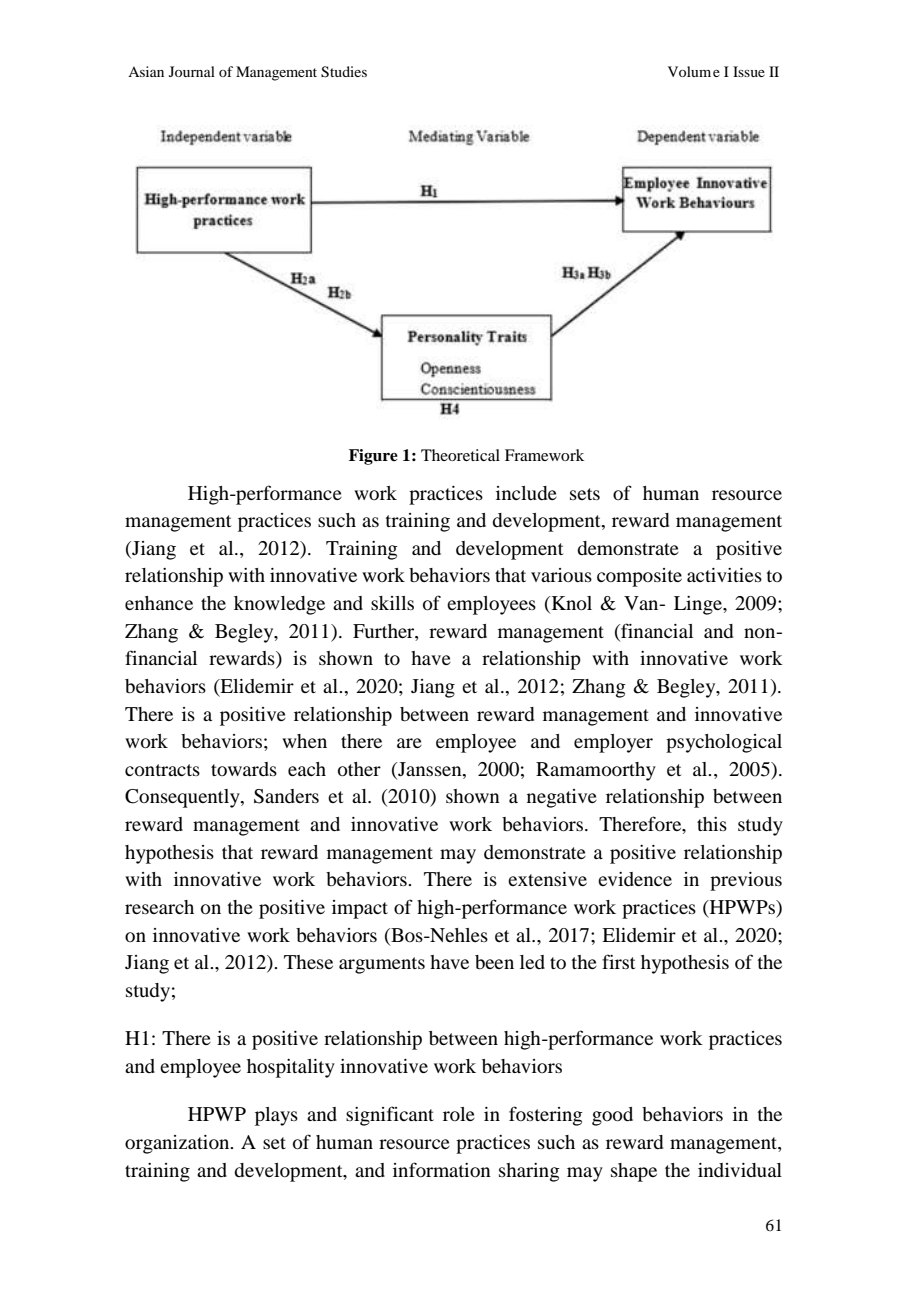  I want to click on Theoretical, so click(460, 455).
